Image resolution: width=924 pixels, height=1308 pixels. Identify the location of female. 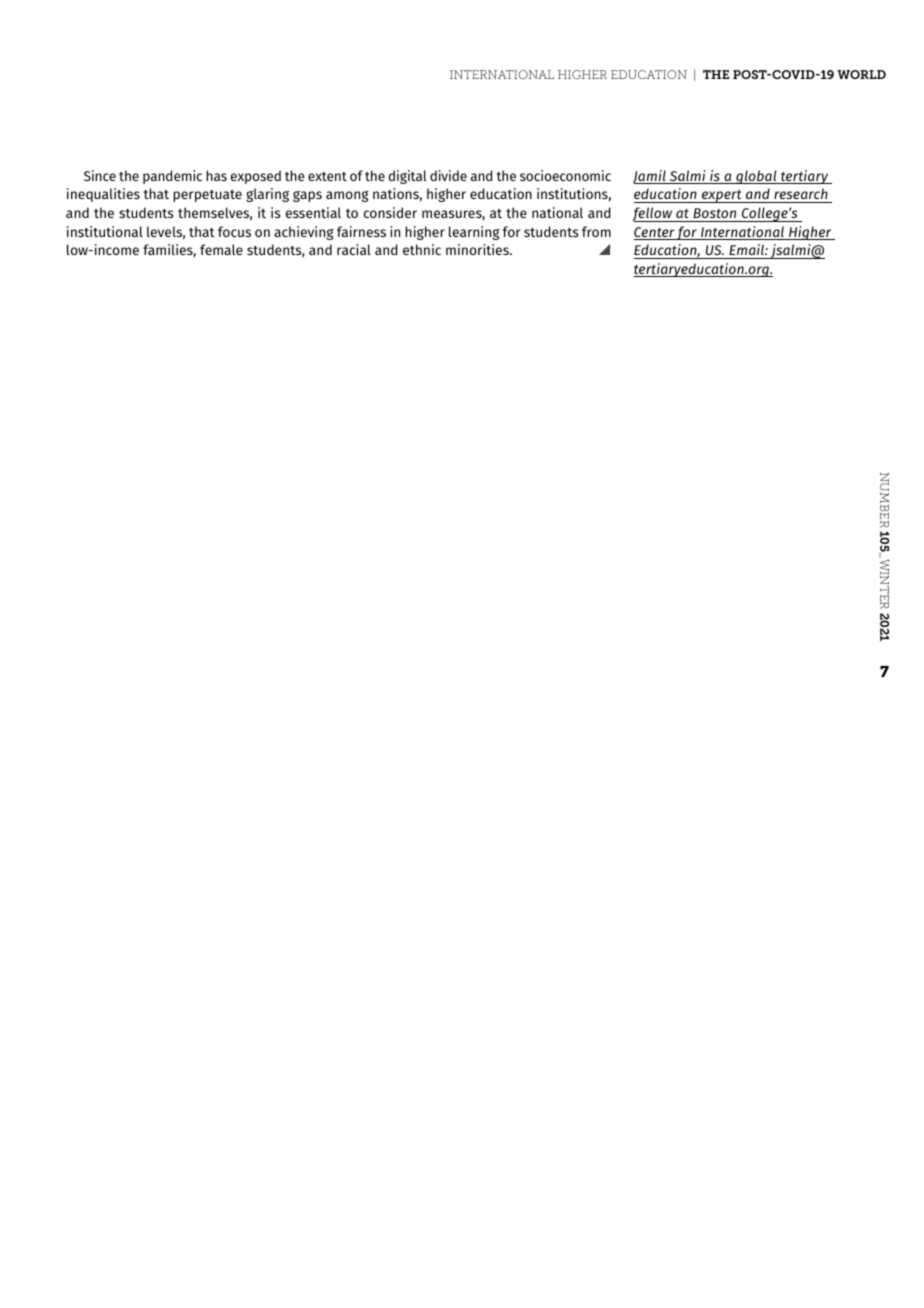
(221, 249).
